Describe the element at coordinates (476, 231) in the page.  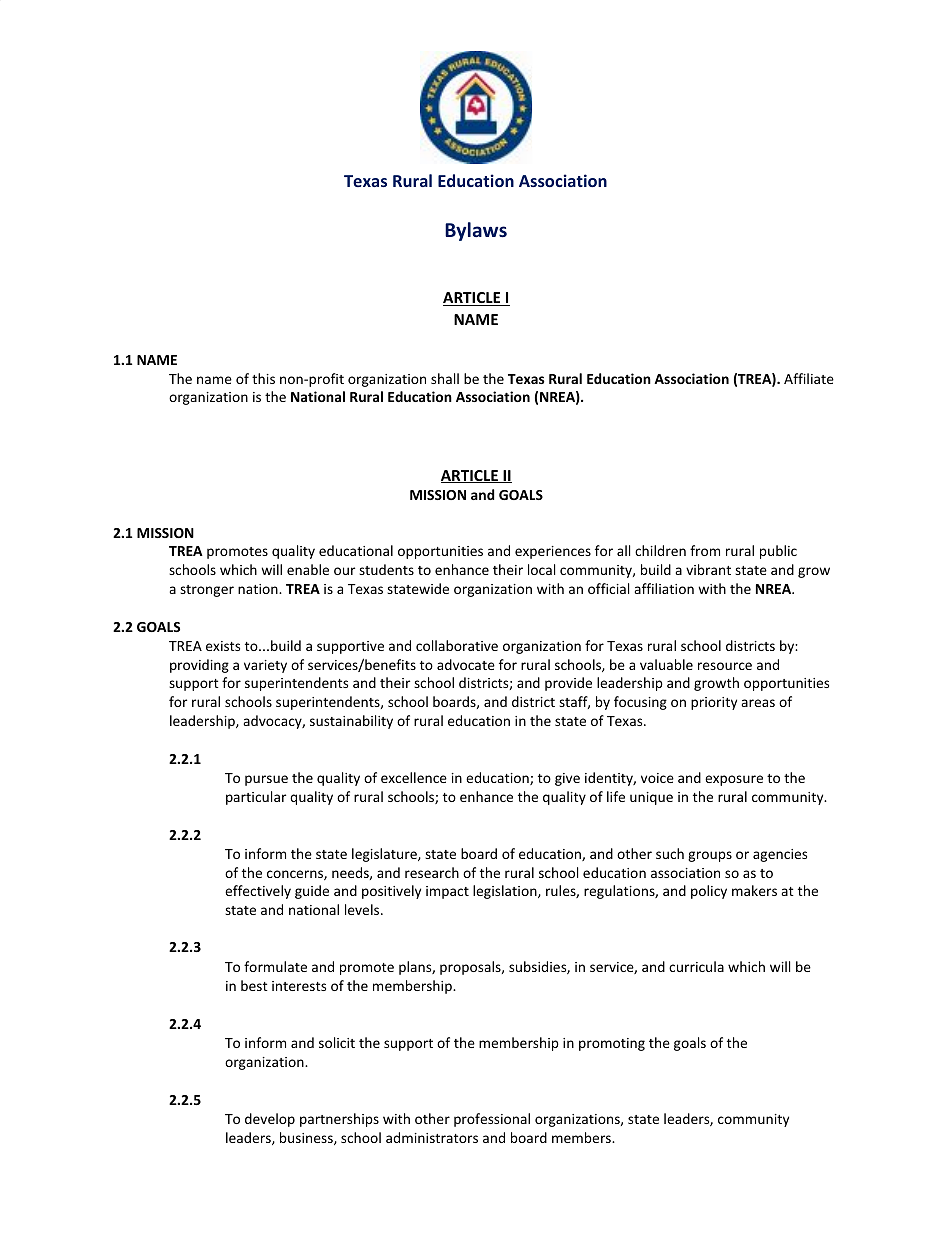
I see `Bylaws` at that location.
